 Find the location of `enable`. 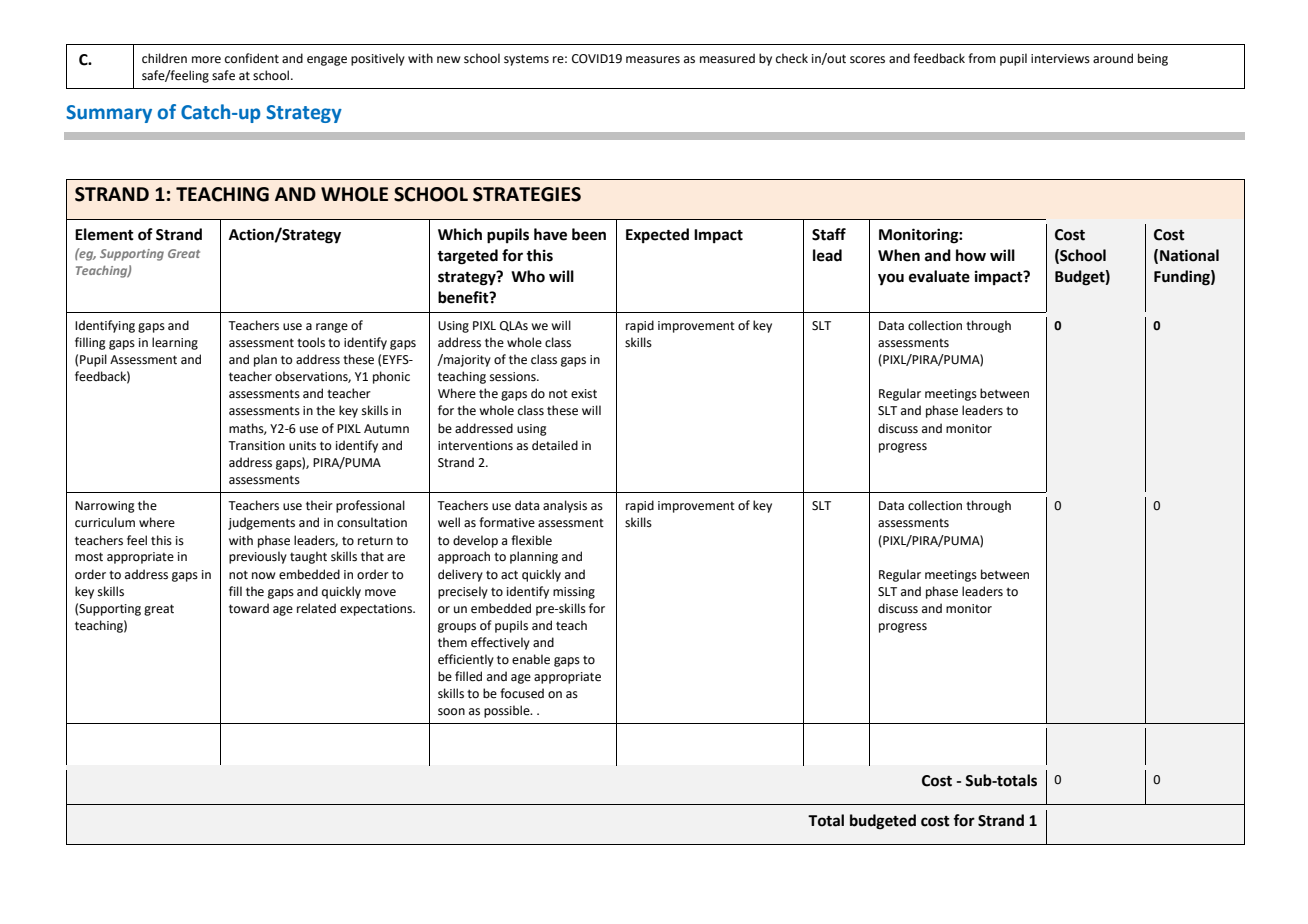

enable is located at coordinates (531, 659).
